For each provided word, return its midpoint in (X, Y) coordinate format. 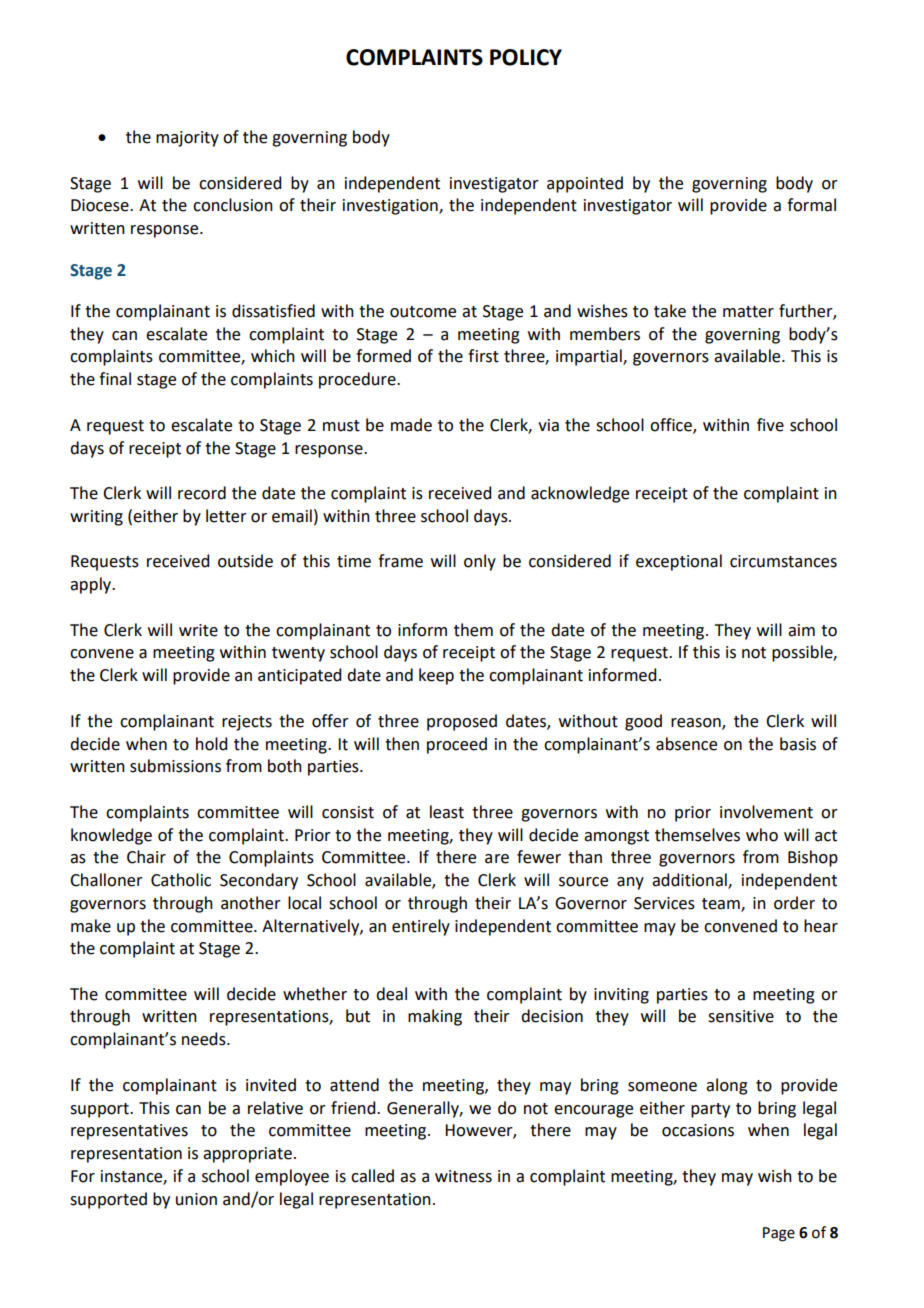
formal (811, 205)
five (770, 425)
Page (779, 1234)
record (202, 493)
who (762, 835)
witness (463, 1176)
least (447, 812)
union (196, 1199)
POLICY (526, 57)
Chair (146, 857)
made (411, 425)
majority (187, 139)
